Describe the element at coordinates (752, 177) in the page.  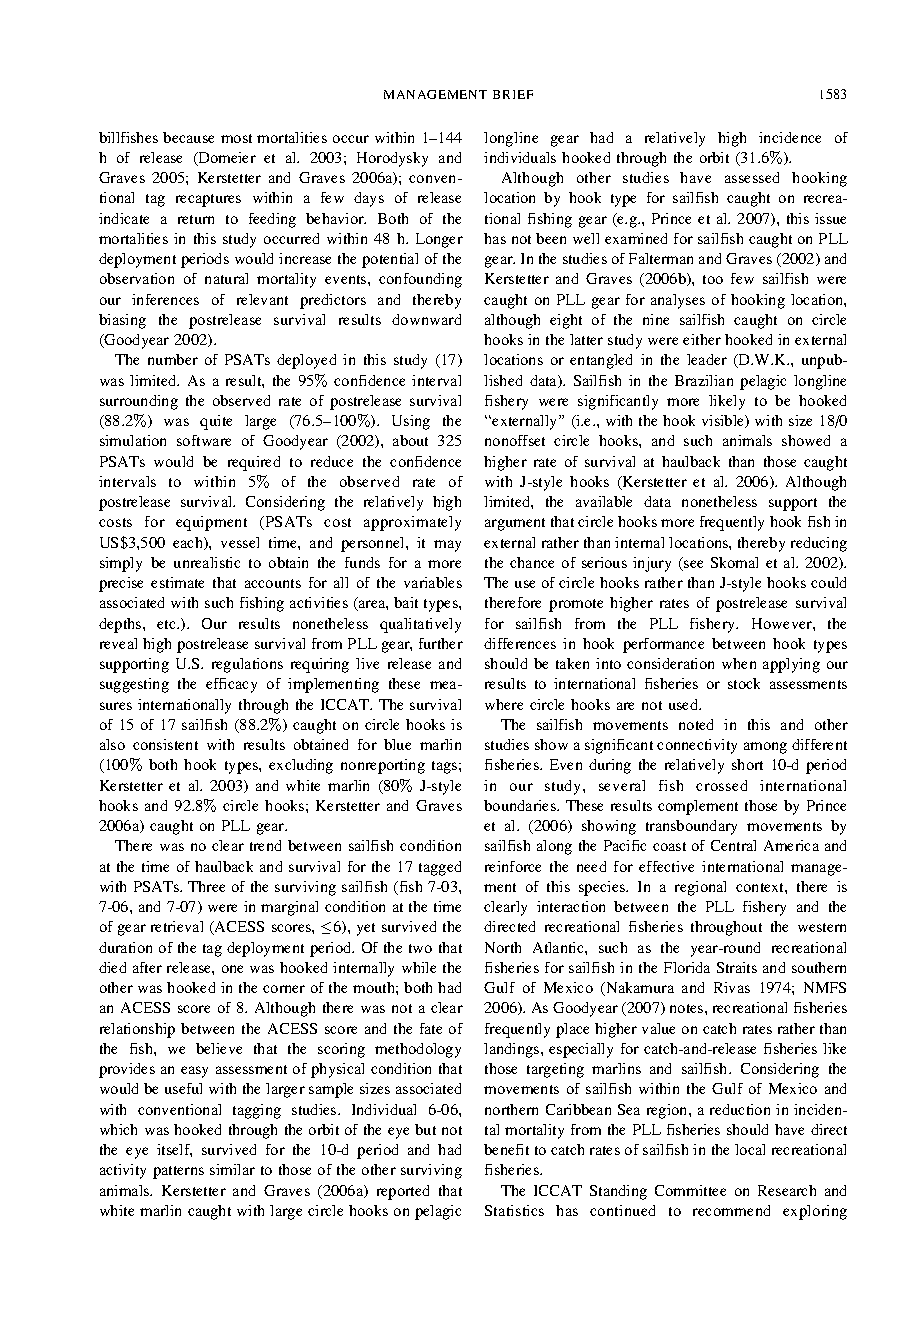
I see `assessed` at that location.
